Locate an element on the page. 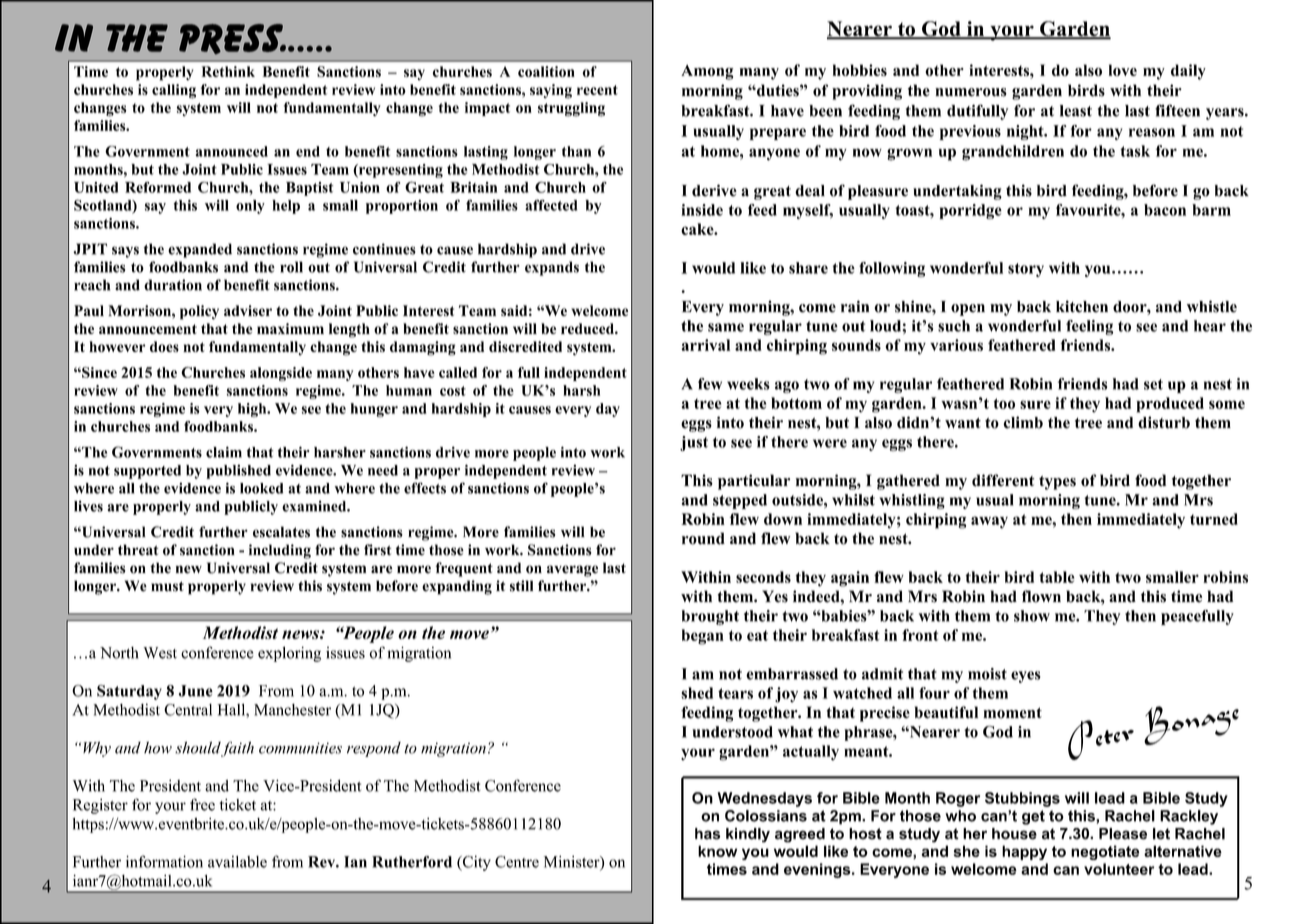  arrival is located at coordinates (705, 345).
